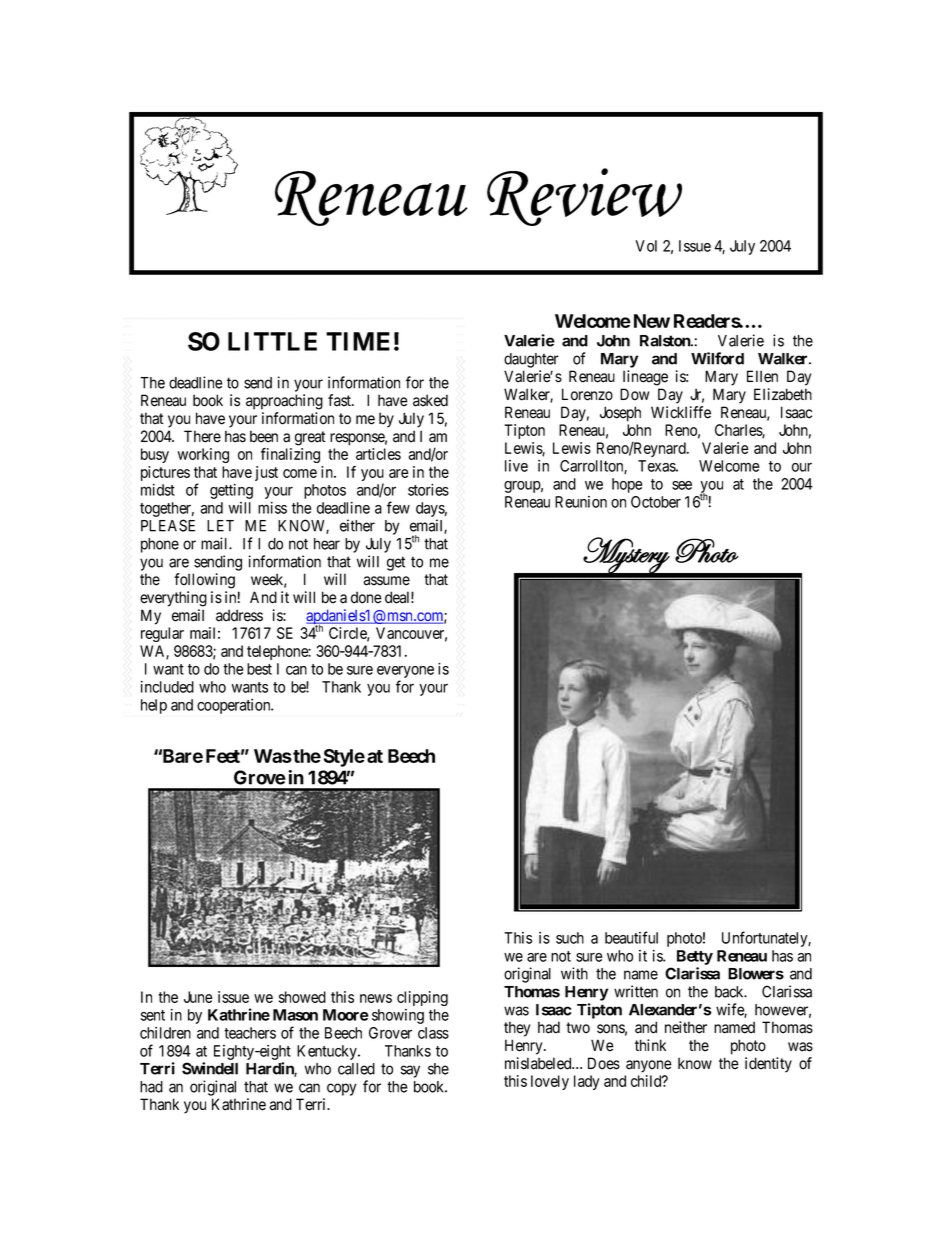 The width and height of the page is (952, 1233). Describe the element at coordinates (570, 938) in the page. I see `such` at that location.
